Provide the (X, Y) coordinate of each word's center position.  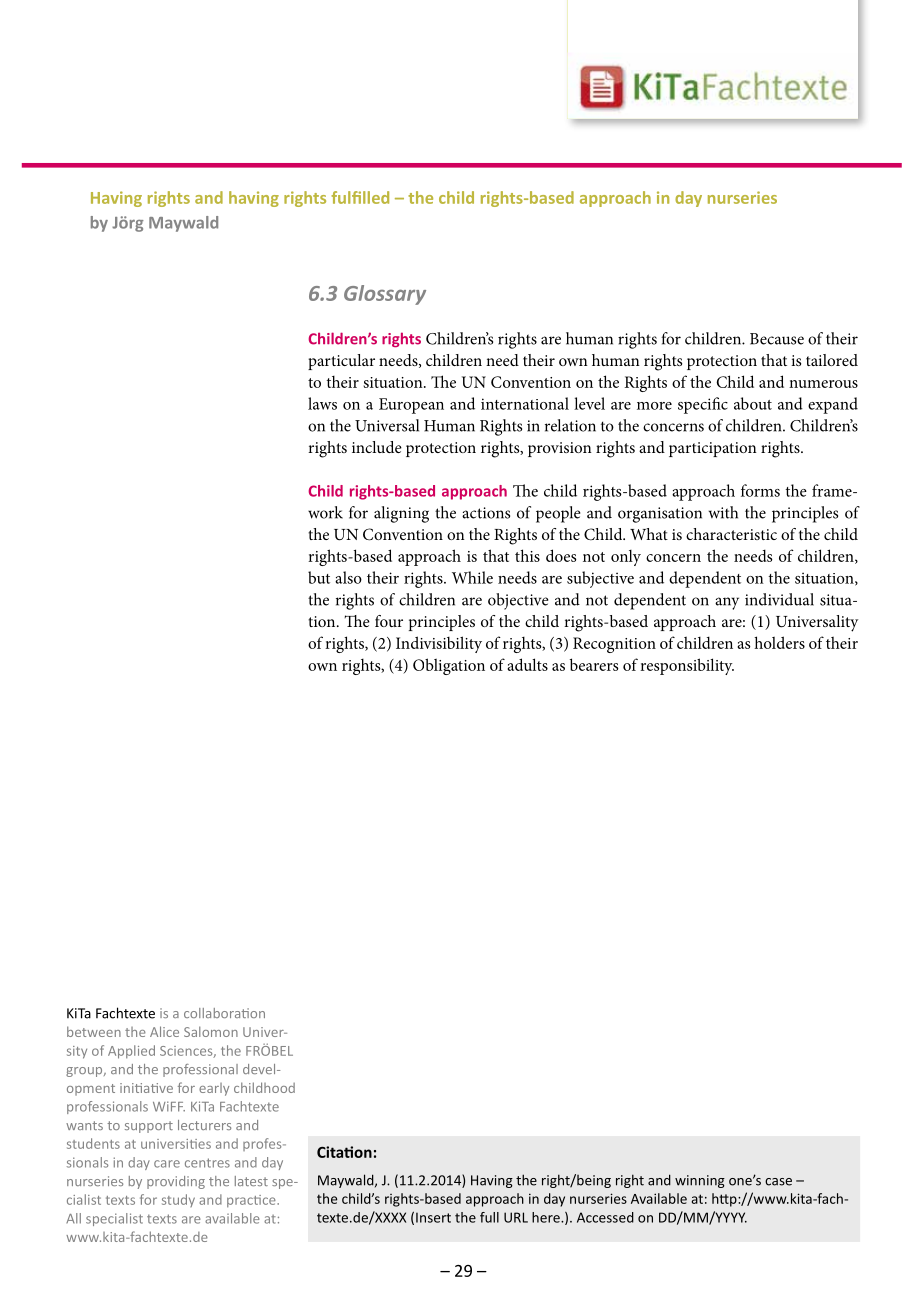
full (489, 1217)
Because (777, 339)
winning (700, 1181)
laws (322, 403)
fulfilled (360, 197)
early (214, 1089)
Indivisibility (439, 644)
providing (176, 1182)
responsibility (687, 666)
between (94, 1031)
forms (760, 490)
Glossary (385, 295)
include (377, 447)
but (319, 577)
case (778, 1182)
